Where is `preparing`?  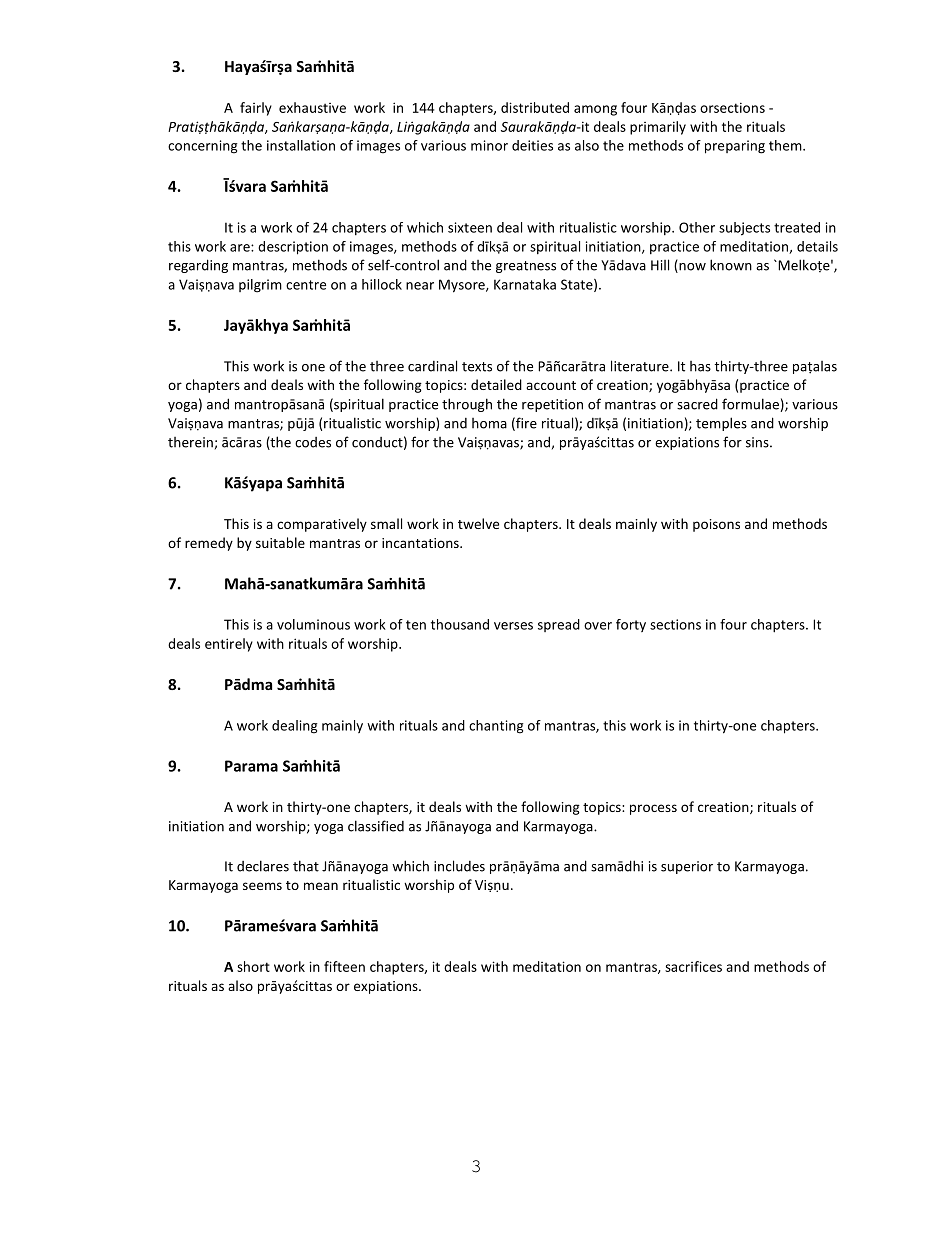
preparing is located at coordinates (735, 147).
